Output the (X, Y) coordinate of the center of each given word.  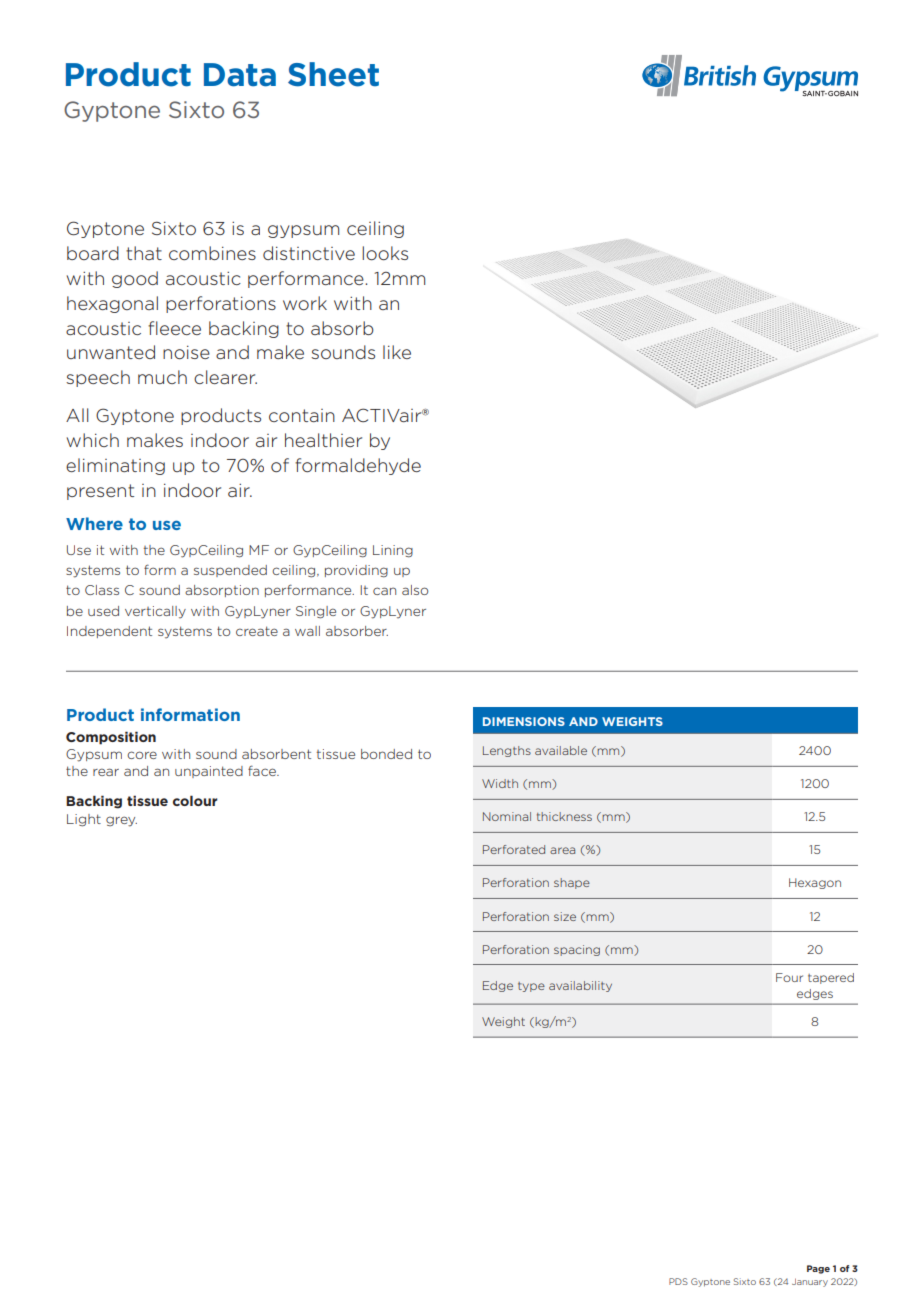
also (415, 590)
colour (195, 800)
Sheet (333, 74)
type (531, 987)
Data (240, 75)
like (397, 352)
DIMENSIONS (524, 721)
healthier (323, 440)
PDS (678, 1281)
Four (789, 977)
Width (500, 783)
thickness (564, 816)
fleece (174, 328)
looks (385, 253)
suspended (230, 571)
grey (121, 821)
